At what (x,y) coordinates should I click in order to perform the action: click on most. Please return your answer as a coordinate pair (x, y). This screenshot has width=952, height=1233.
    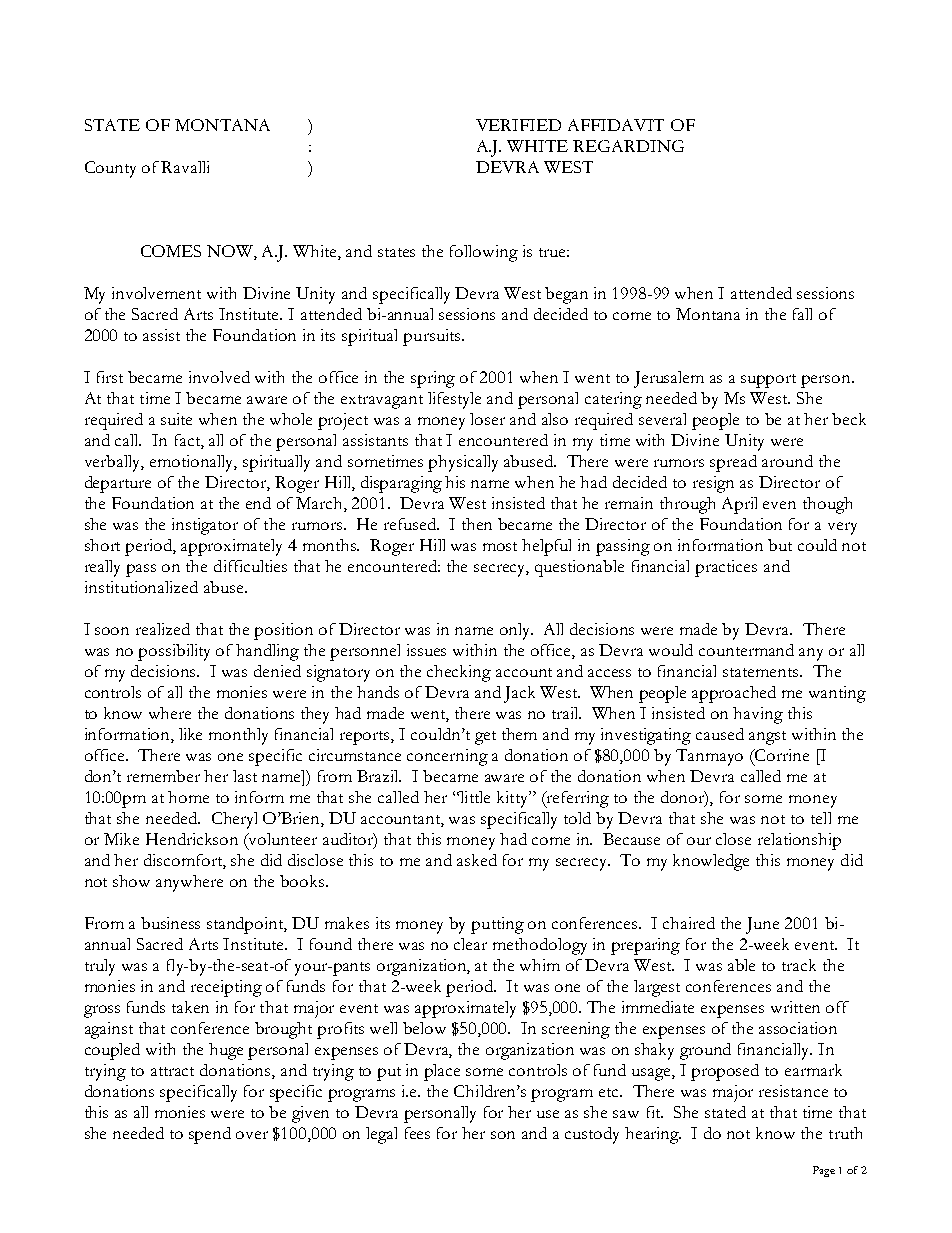
    Looking at the image, I should click on (500, 546).
